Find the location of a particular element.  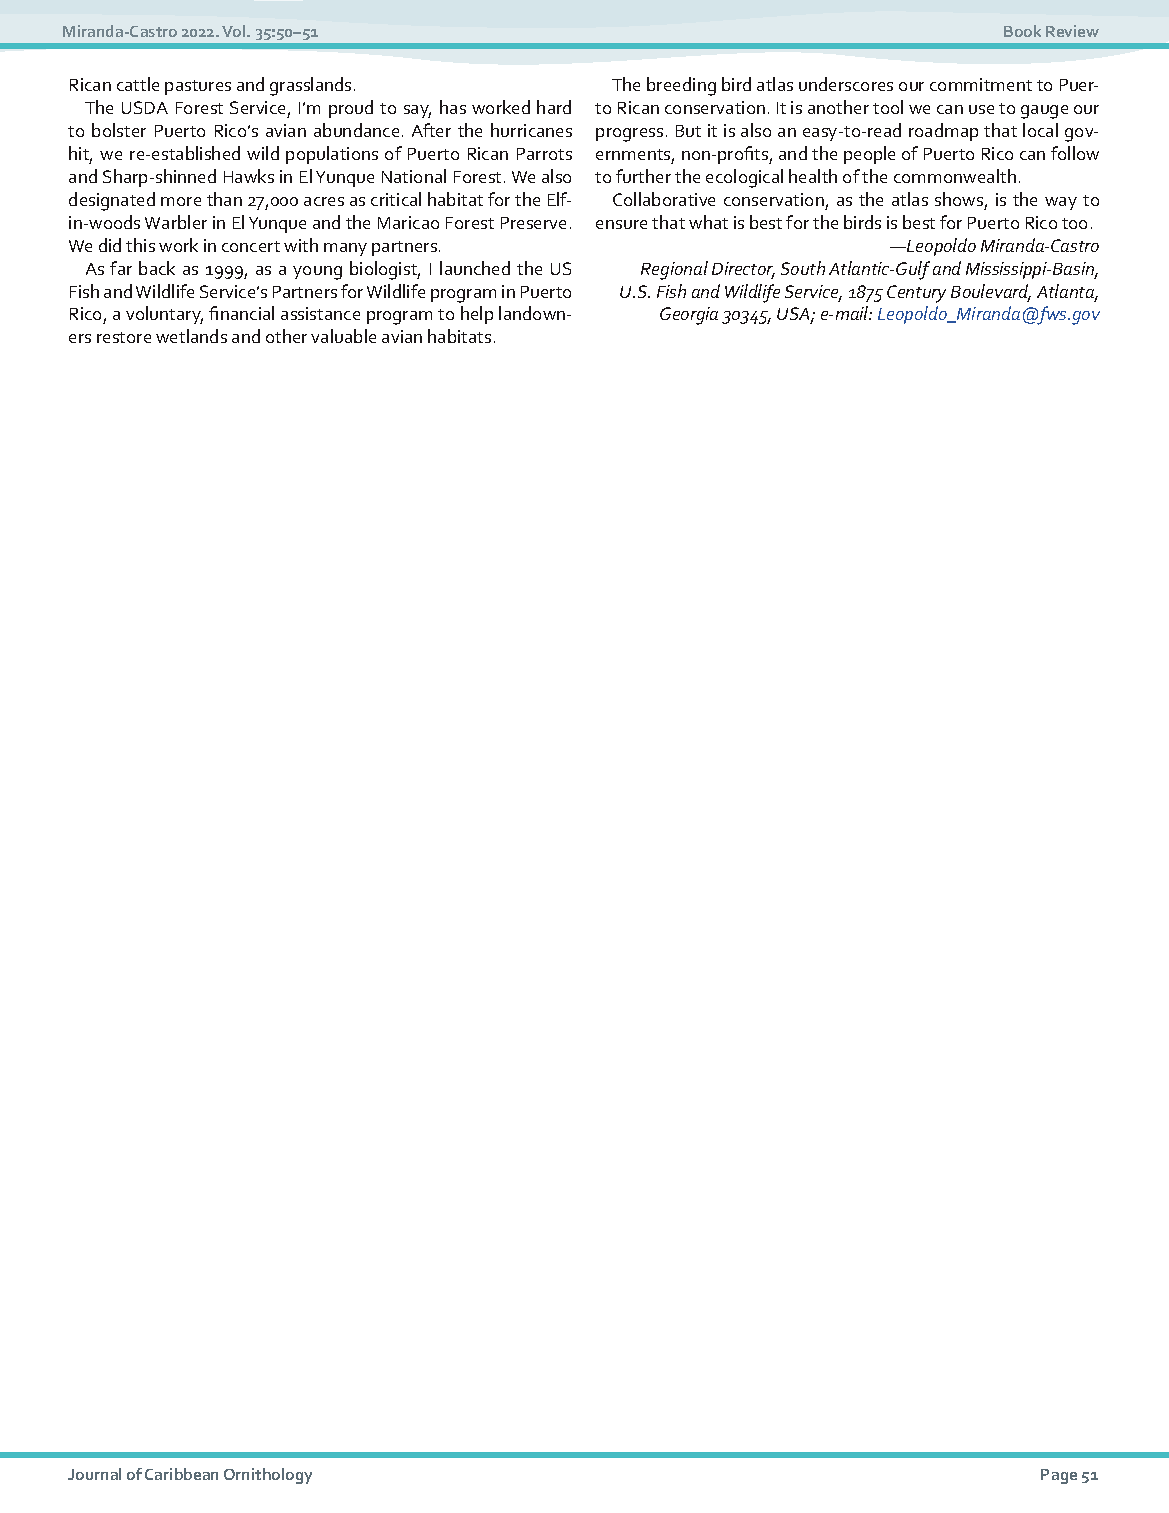

Page is located at coordinates (1059, 1476).
